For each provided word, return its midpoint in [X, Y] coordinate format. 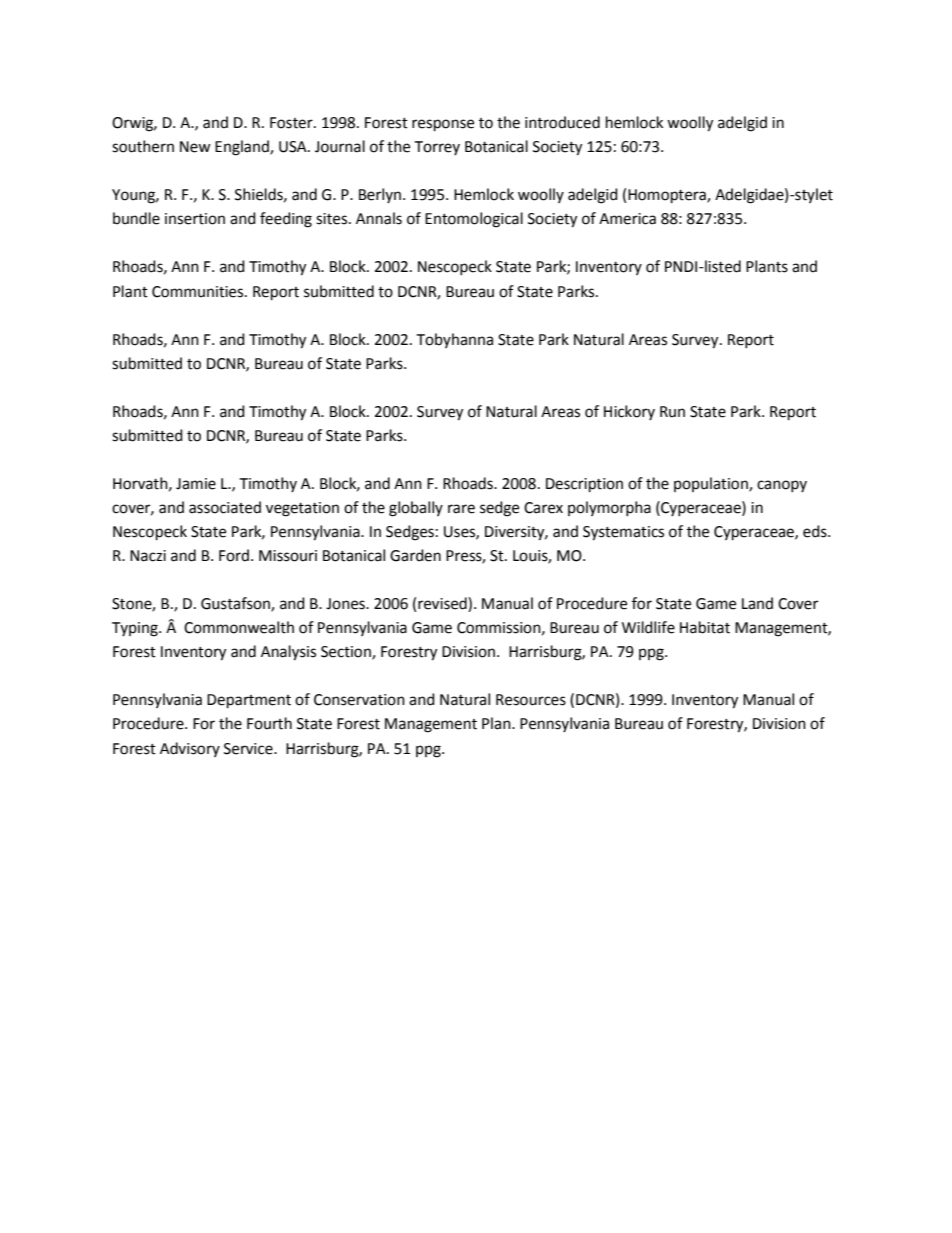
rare [461, 509]
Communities [199, 292]
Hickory [629, 412]
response [443, 125]
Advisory [190, 749]
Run [672, 412]
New [195, 147]
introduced [562, 122]
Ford [234, 555]
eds [816, 531]
